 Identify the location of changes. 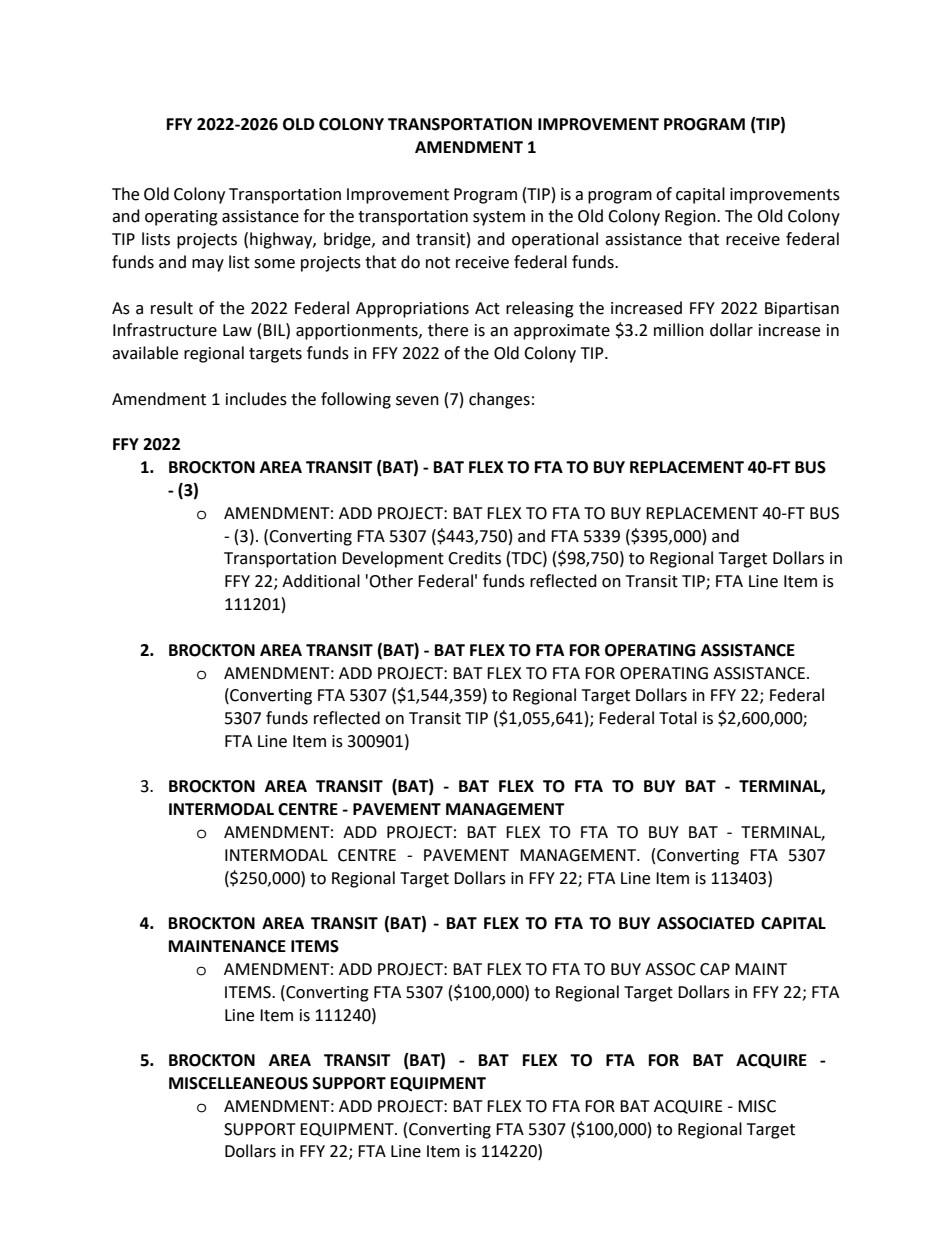
(499, 400).
